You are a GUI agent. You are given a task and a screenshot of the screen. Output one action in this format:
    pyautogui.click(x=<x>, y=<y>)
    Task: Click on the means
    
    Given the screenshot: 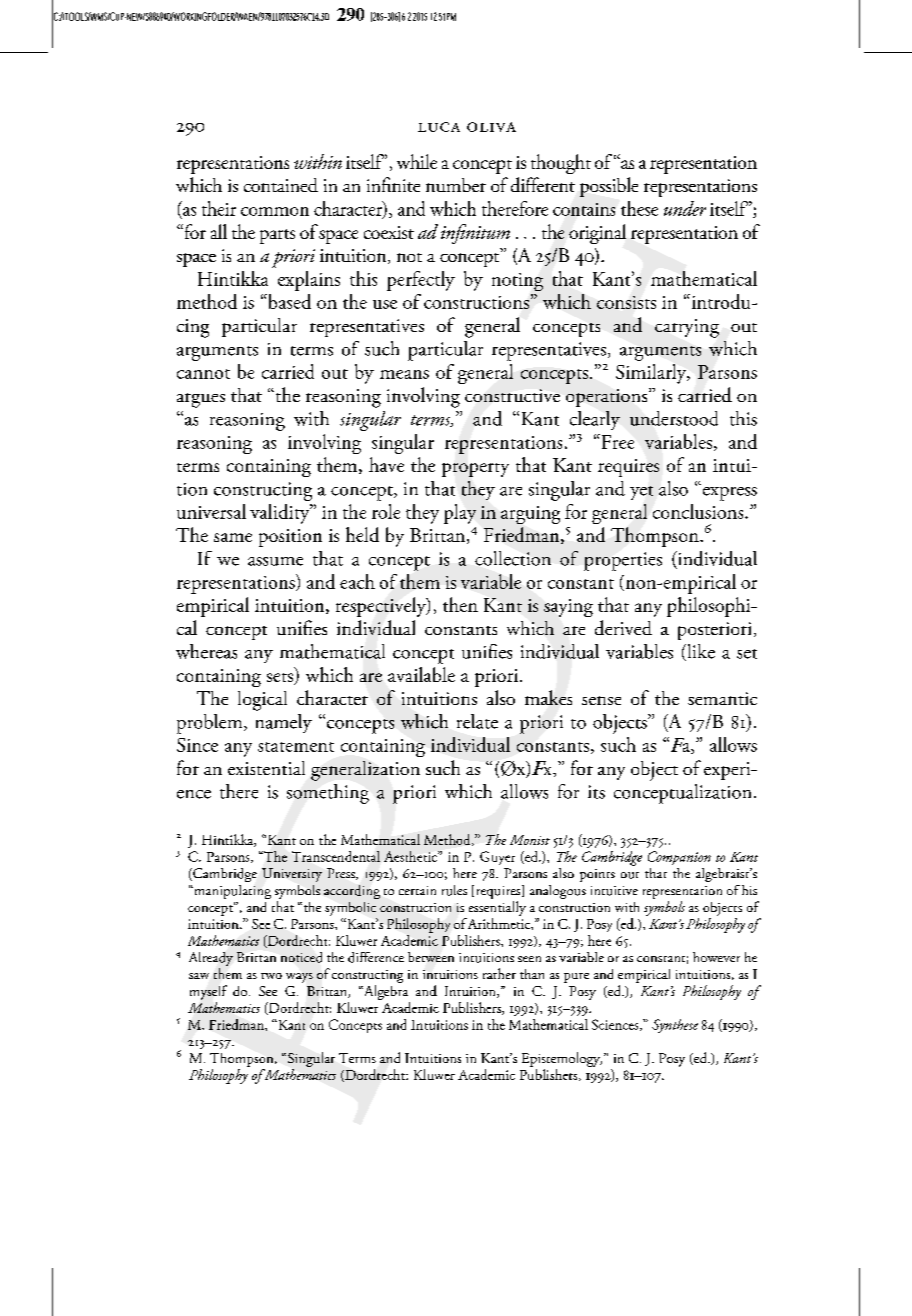 What is the action you would take?
    pyautogui.click(x=404, y=374)
